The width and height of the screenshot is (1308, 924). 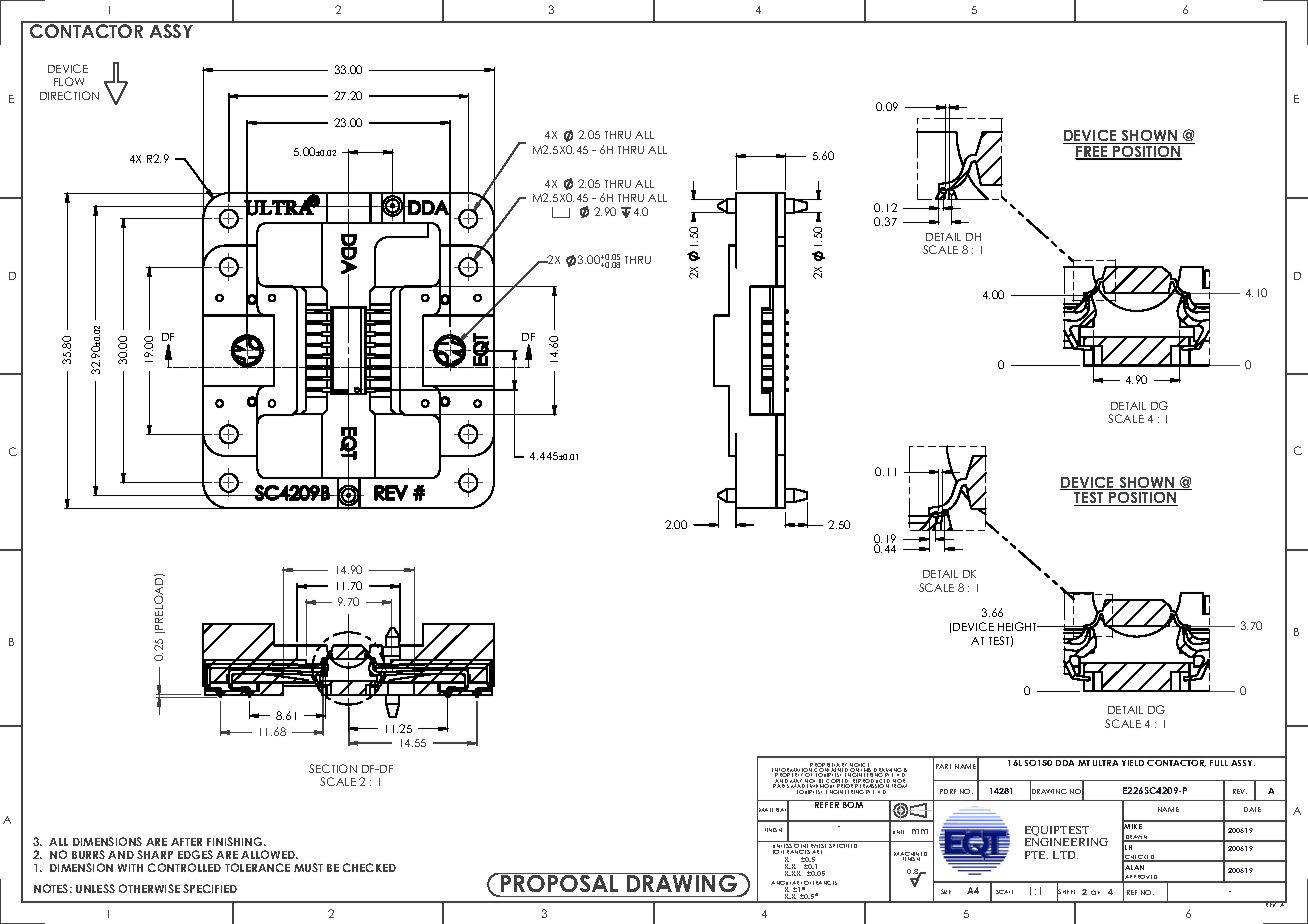 I want to click on SIZE, so click(x=946, y=891).
